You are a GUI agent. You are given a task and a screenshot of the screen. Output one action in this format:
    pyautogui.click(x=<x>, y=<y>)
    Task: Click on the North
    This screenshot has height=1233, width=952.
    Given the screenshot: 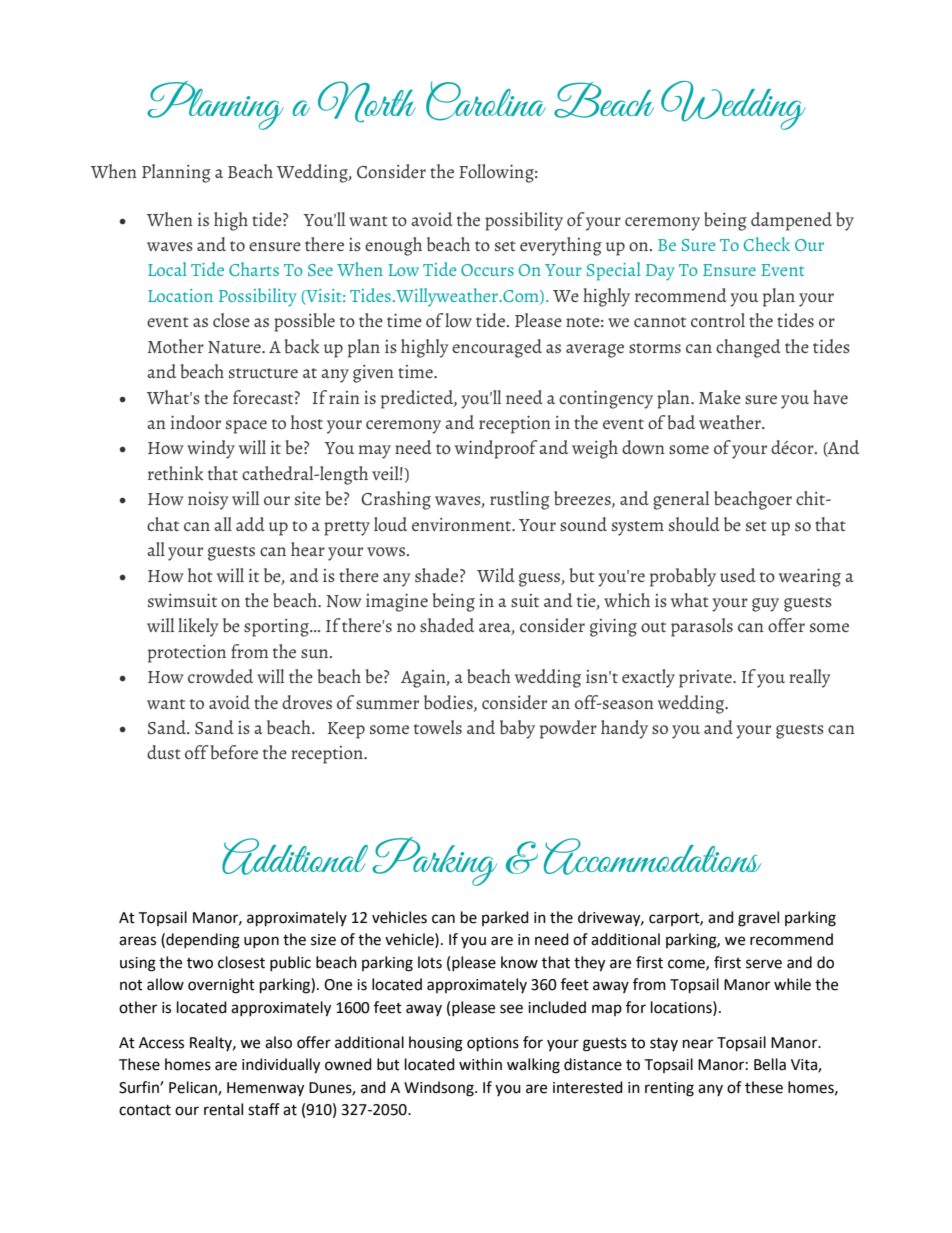 What is the action you would take?
    pyautogui.click(x=367, y=102)
